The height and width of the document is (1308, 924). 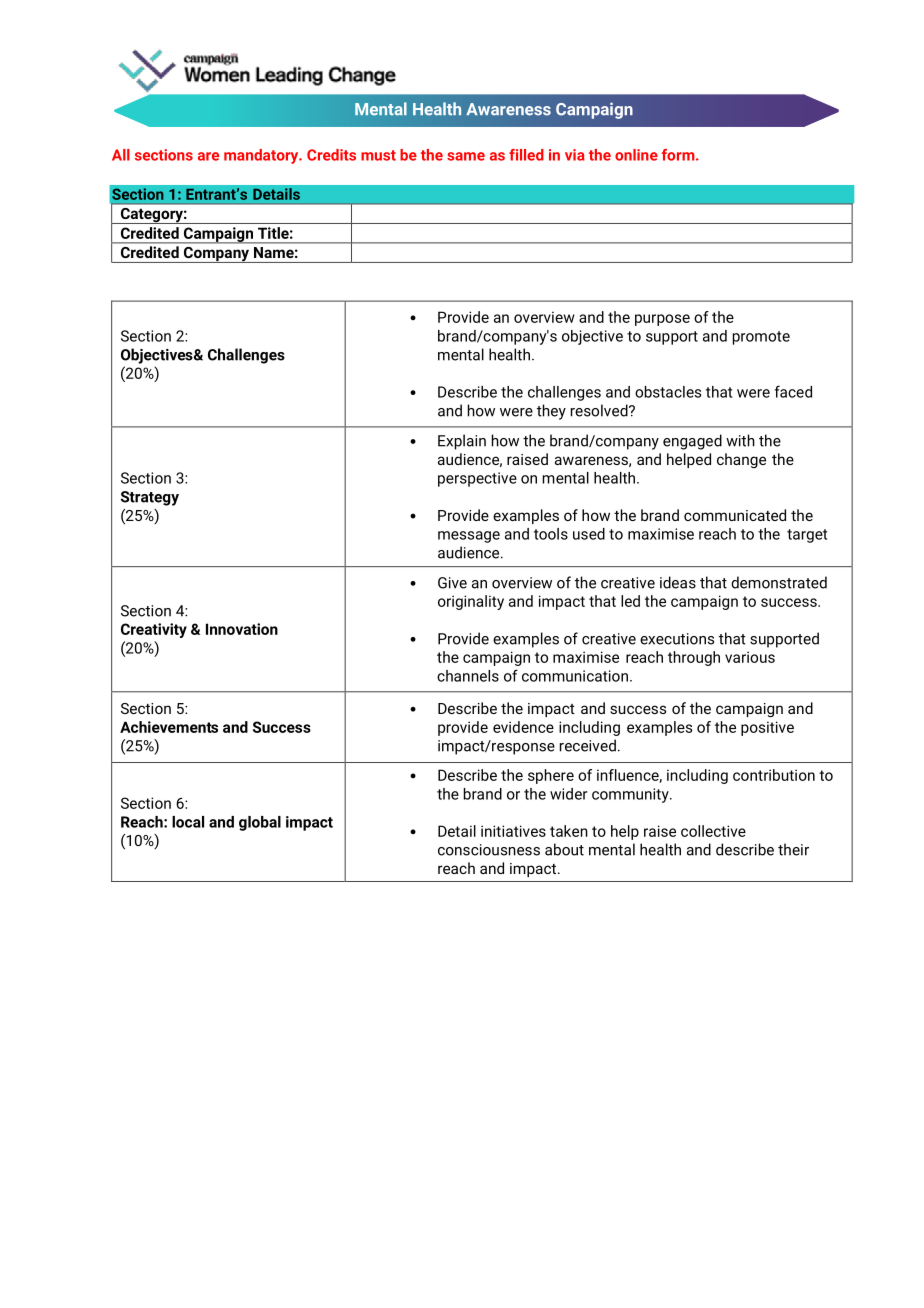 I want to click on mandatory, so click(x=262, y=156).
